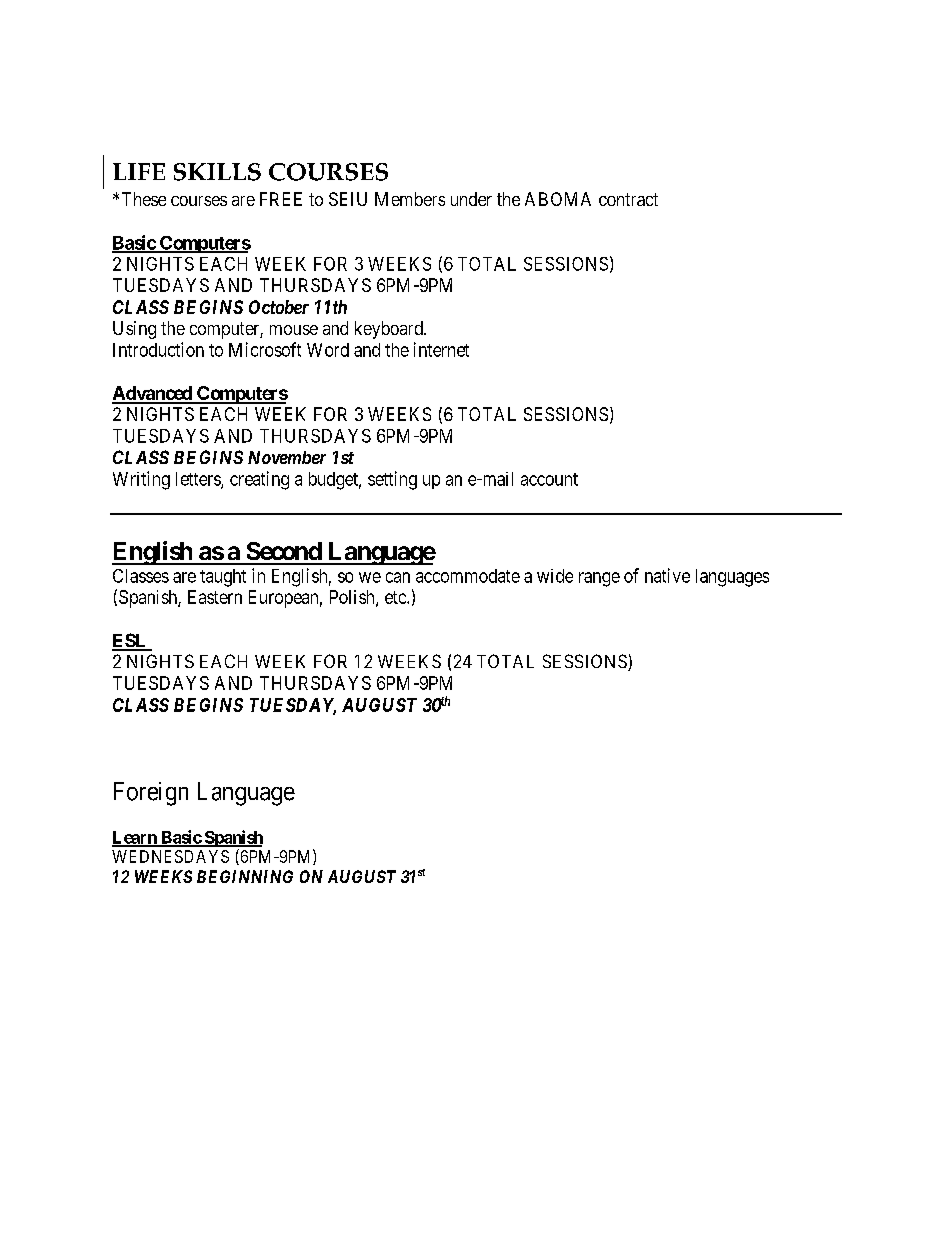  I want to click on WEDNESDAYS, so click(170, 856).
